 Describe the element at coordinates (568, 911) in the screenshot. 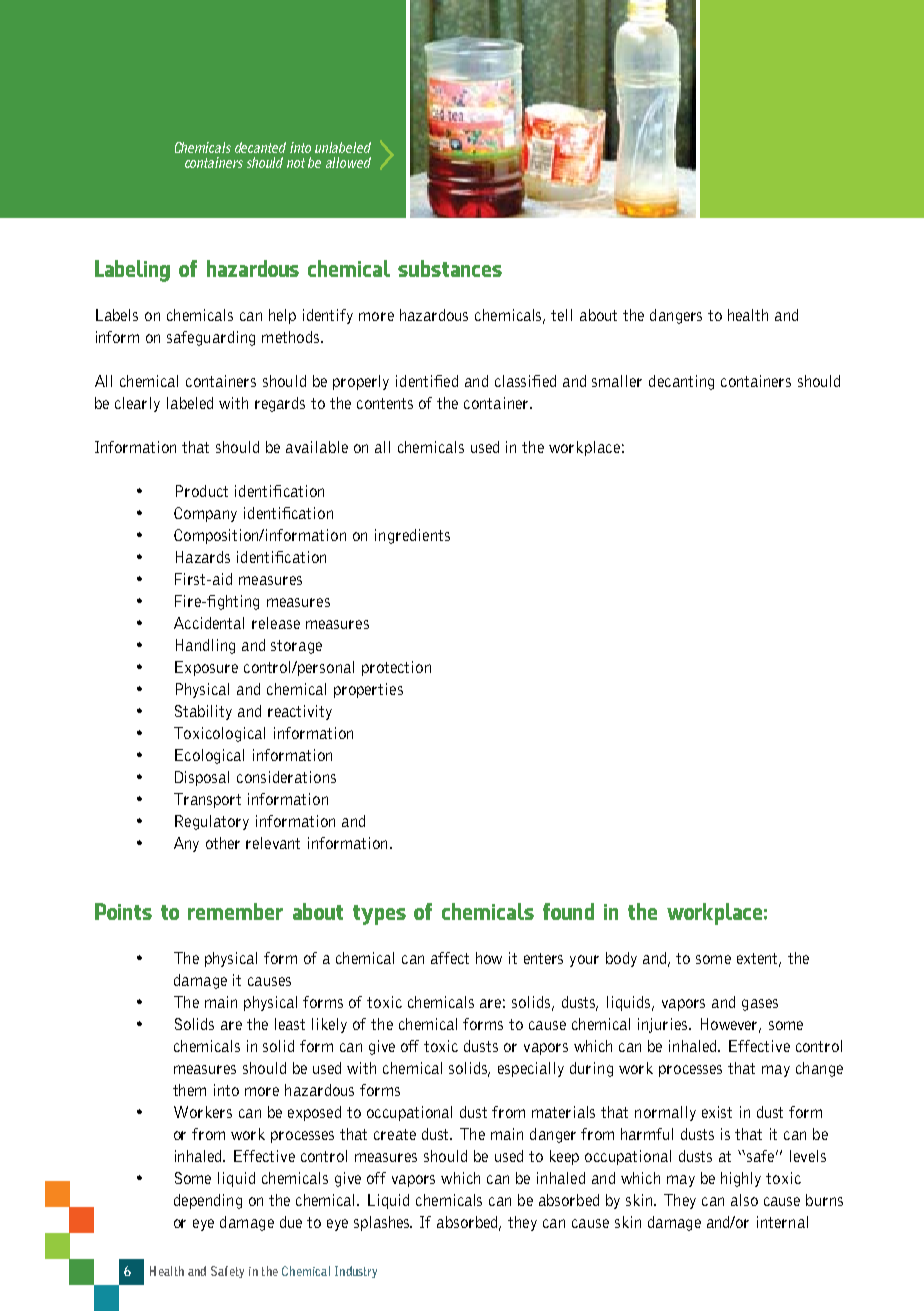

I see `found` at that location.
